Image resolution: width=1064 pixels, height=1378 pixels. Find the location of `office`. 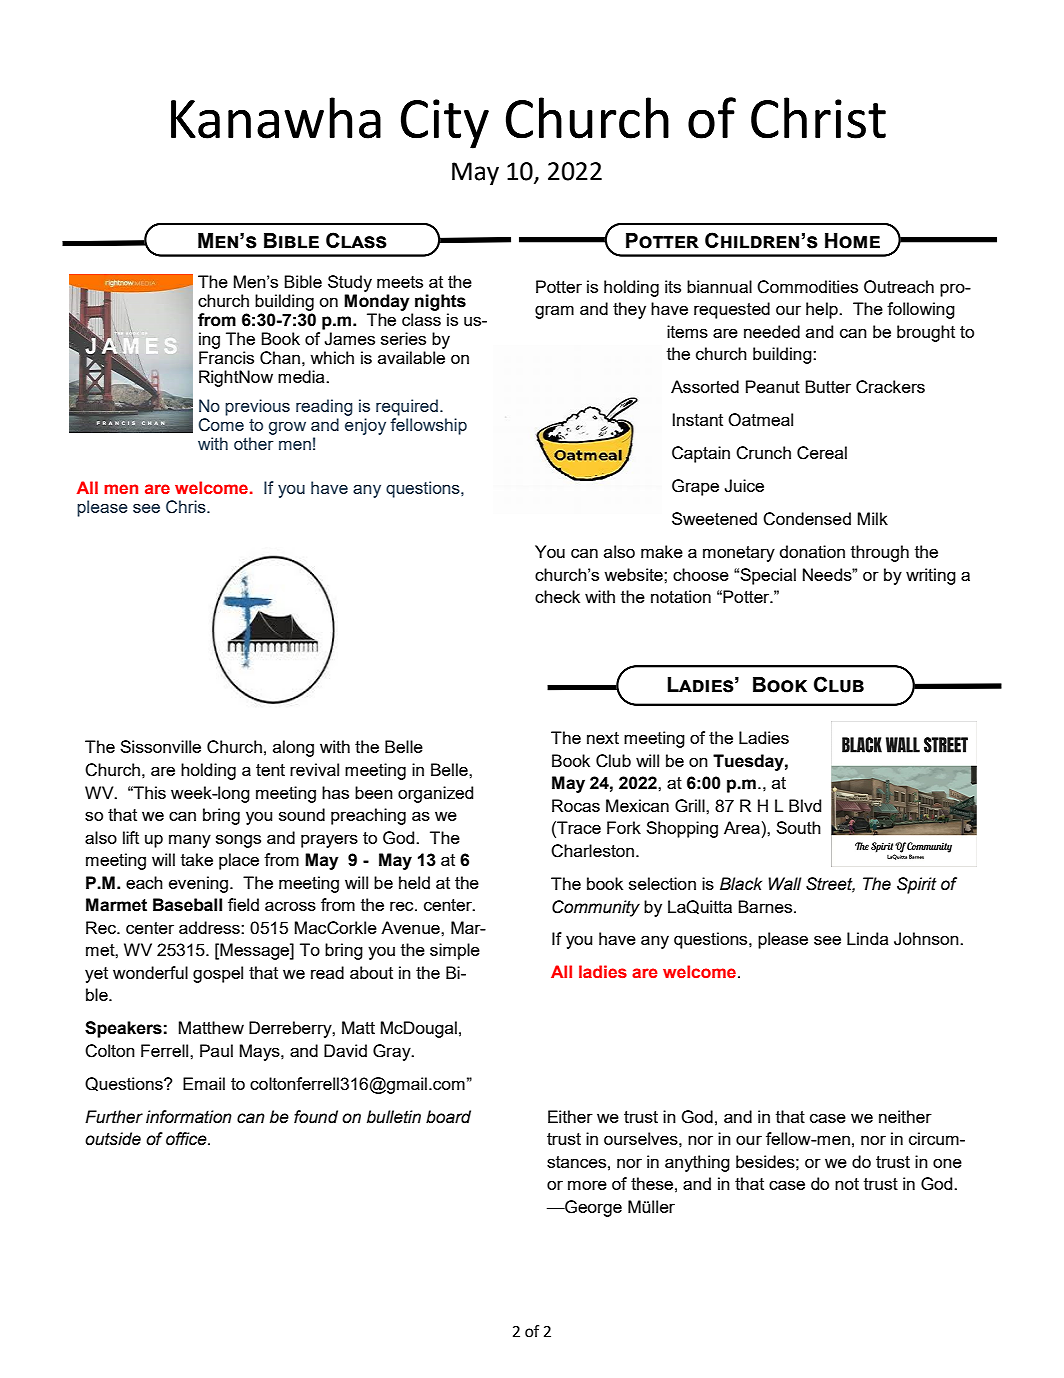

office is located at coordinates (187, 1139).
